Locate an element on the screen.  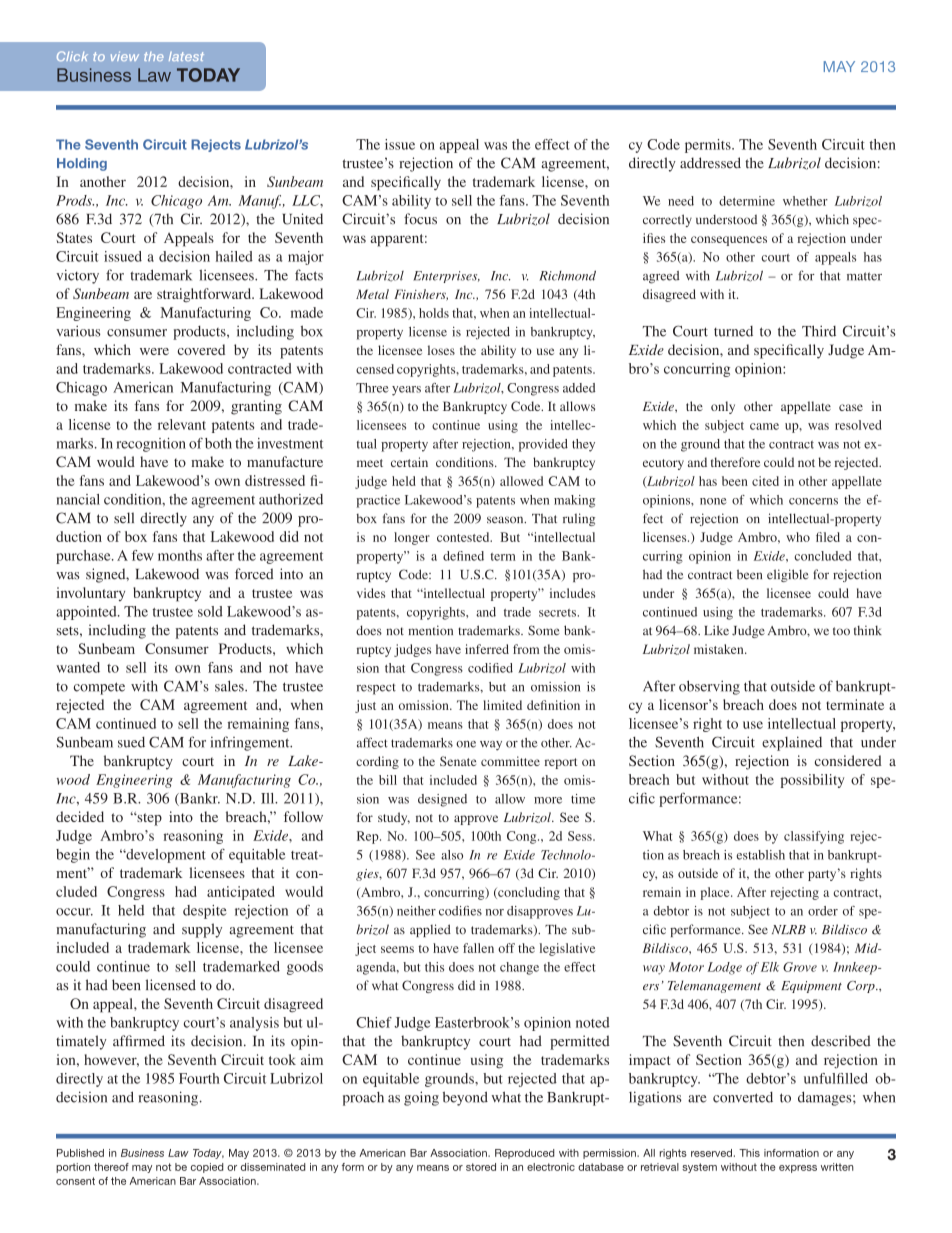
permits is located at coordinates (709, 146).
